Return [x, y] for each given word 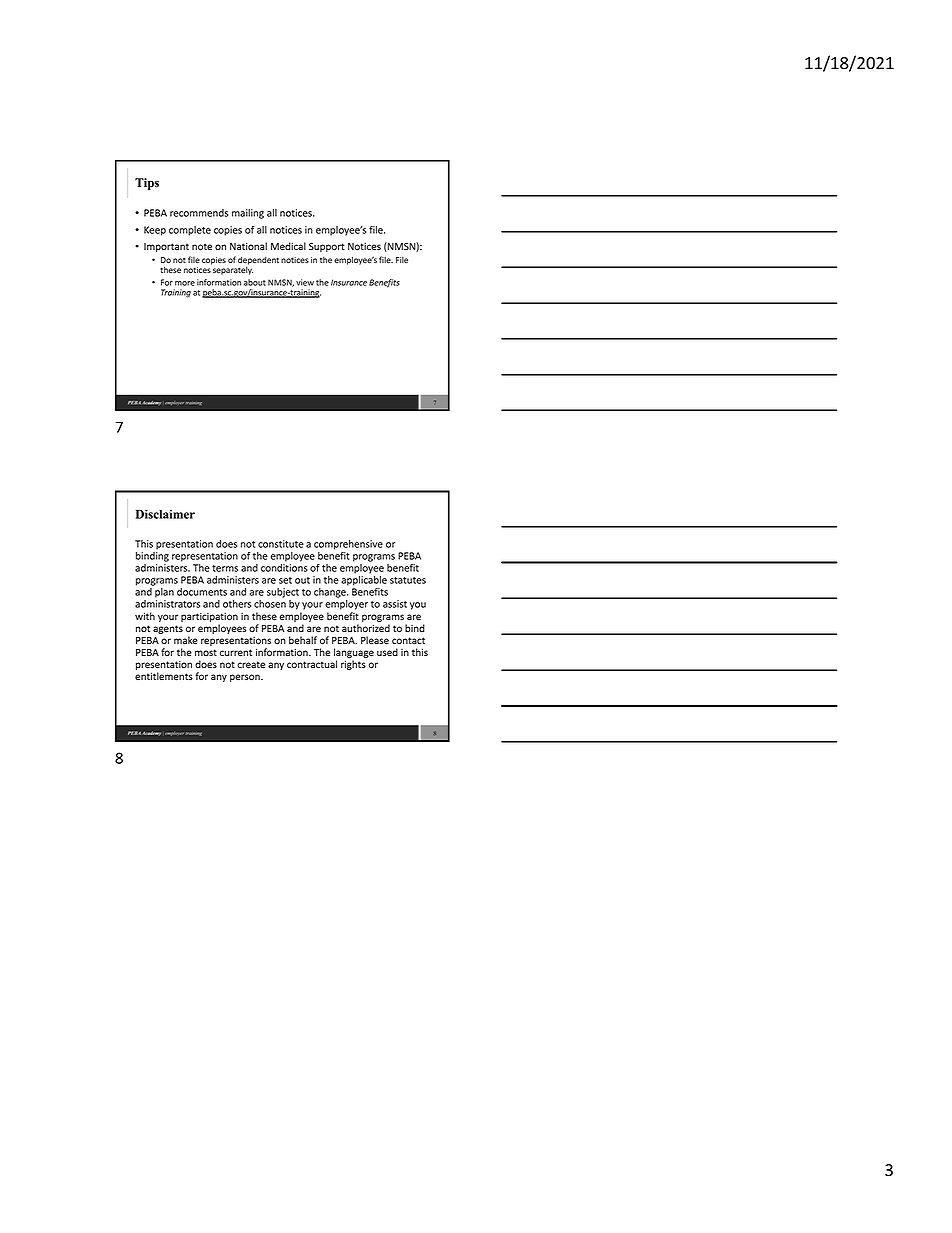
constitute [281, 544]
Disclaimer [165, 514]
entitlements [164, 676]
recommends [199, 213]
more [185, 283]
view [305, 282]
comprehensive [348, 545]
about [255, 282]
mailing [248, 214]
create [251, 665]
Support [327, 247]
